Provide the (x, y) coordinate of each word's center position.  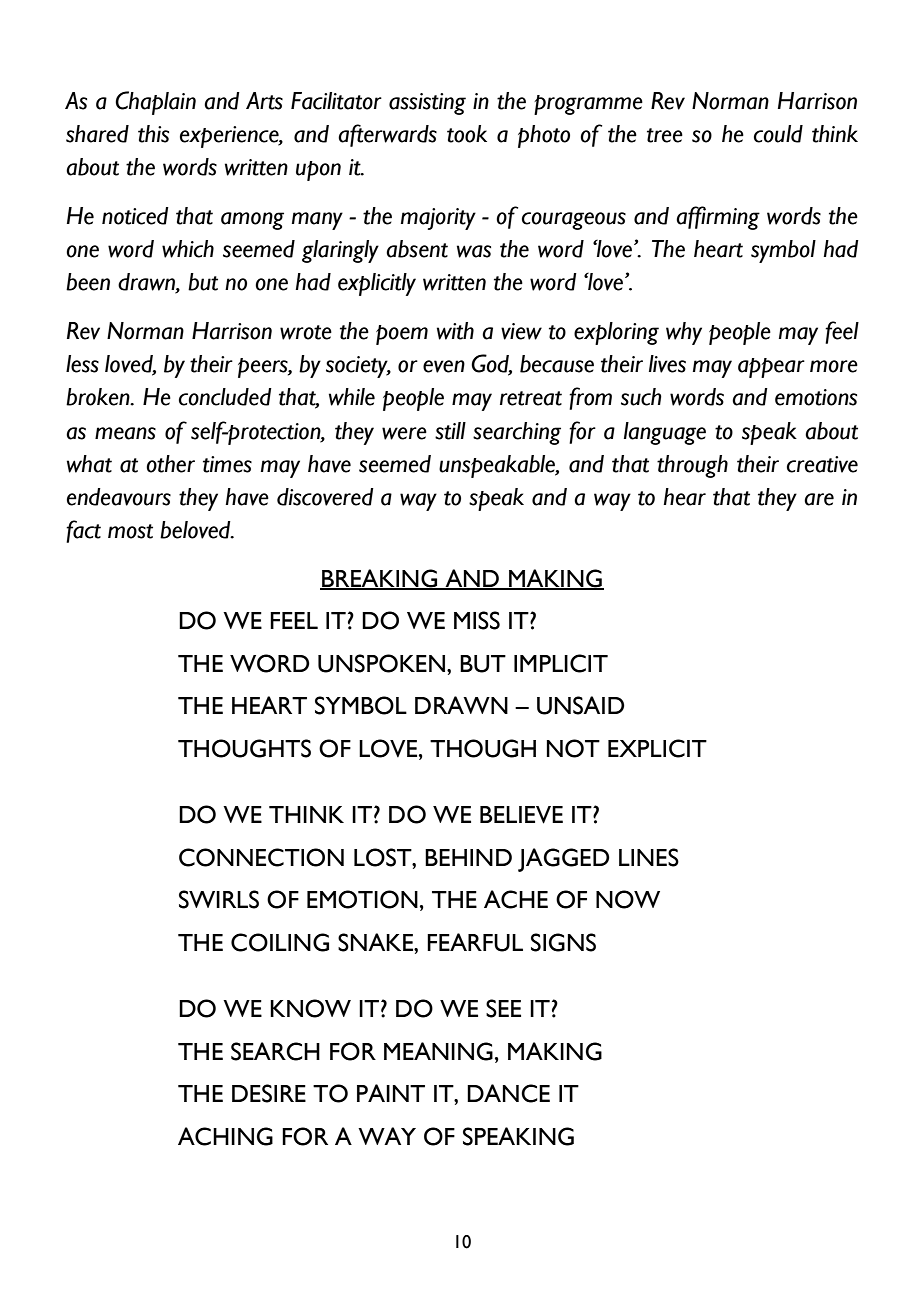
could (778, 134)
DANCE (508, 1093)
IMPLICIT (561, 663)
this (153, 134)
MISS (477, 620)
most (130, 531)
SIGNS (563, 942)
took (467, 134)
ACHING (225, 1136)
